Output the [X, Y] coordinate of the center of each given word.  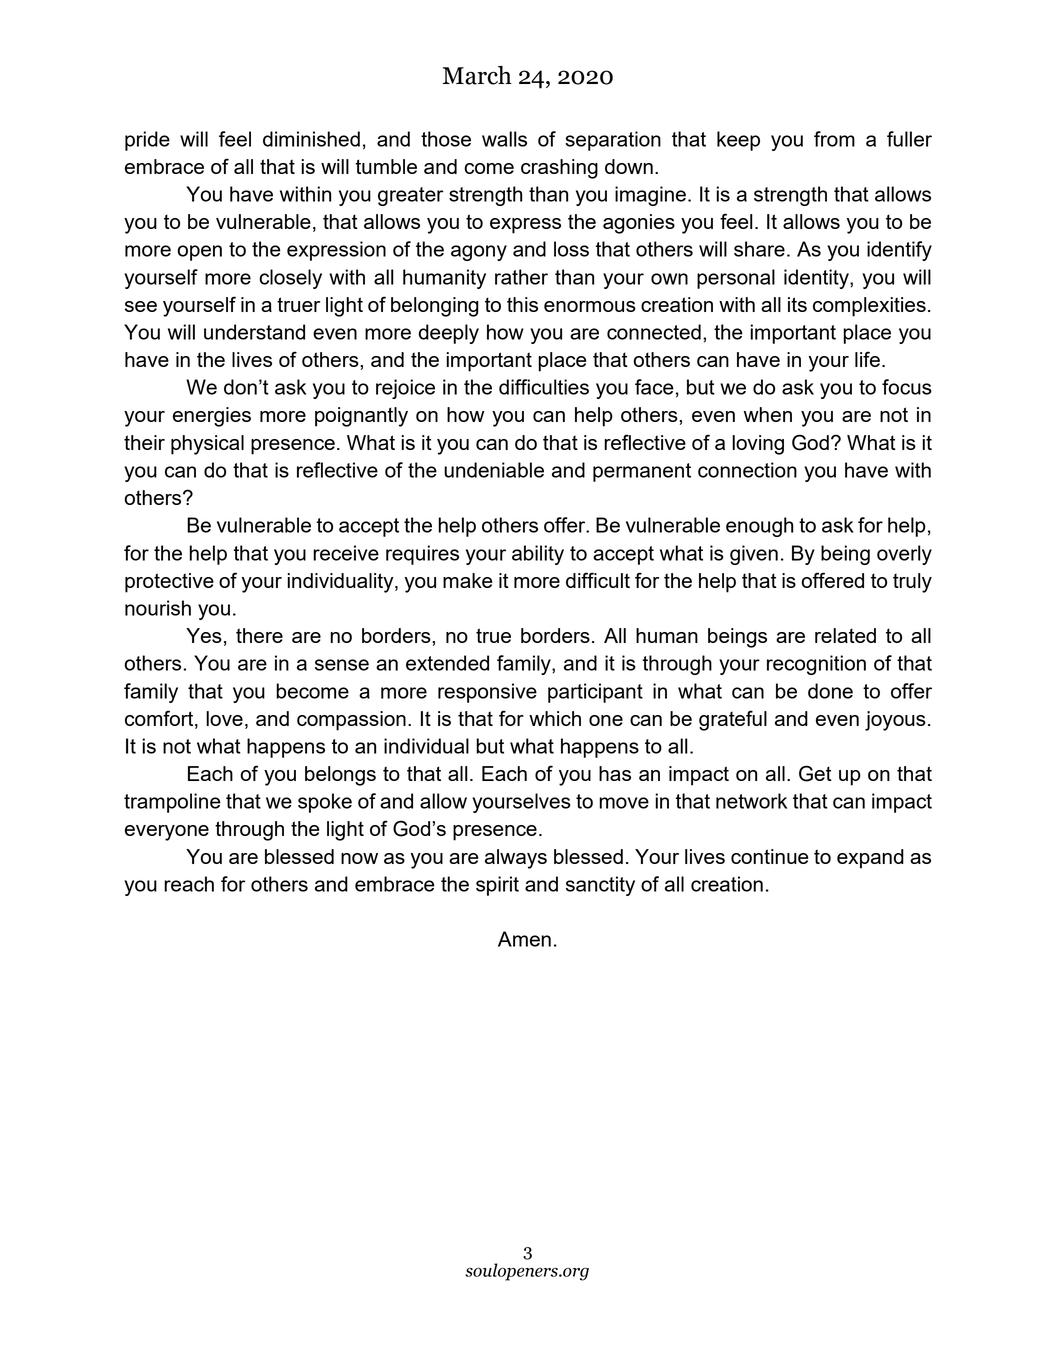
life [867, 359]
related [845, 635]
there [259, 635]
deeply [449, 334]
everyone [167, 833]
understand [254, 332]
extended [447, 663]
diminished [311, 139]
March [477, 75]
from [834, 139]
